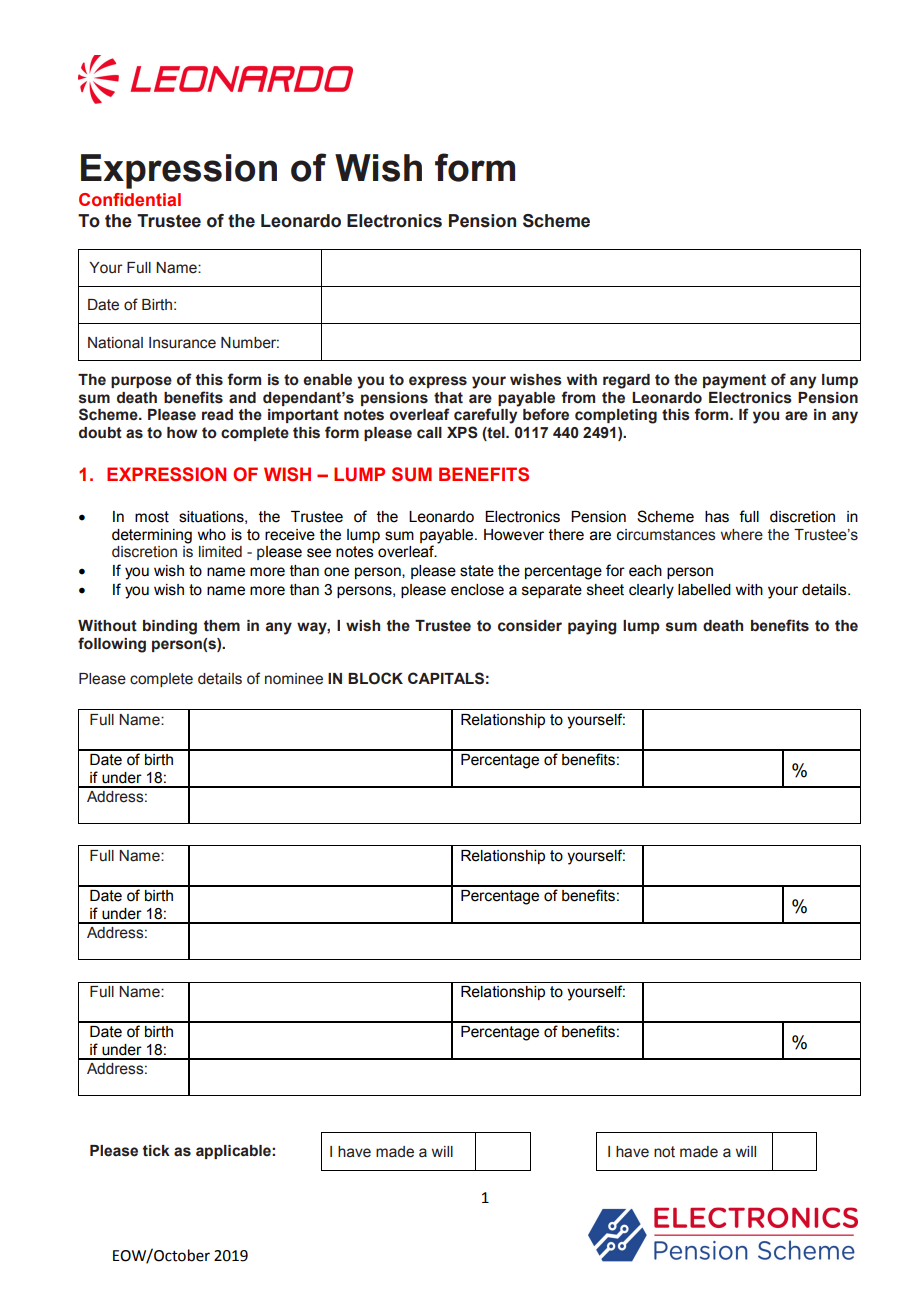 Image resolution: width=924 pixels, height=1308 pixels. Describe the element at coordinates (666, 535) in the screenshot. I see `circumstances` at that location.
